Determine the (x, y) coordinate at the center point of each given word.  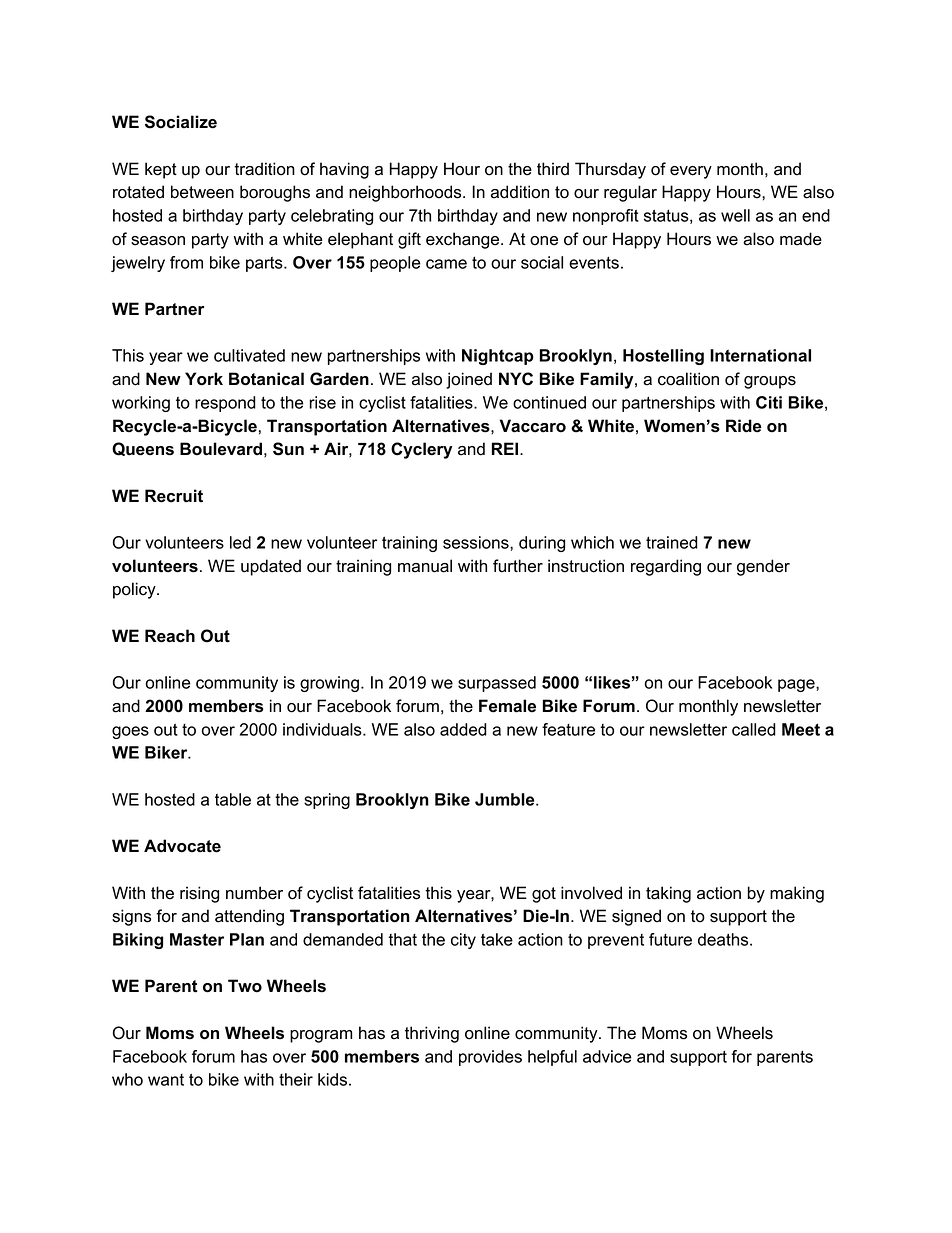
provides (490, 1058)
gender (763, 567)
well (735, 215)
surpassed (497, 684)
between (202, 192)
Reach (170, 636)
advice (607, 1056)
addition (520, 192)
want (166, 1080)
